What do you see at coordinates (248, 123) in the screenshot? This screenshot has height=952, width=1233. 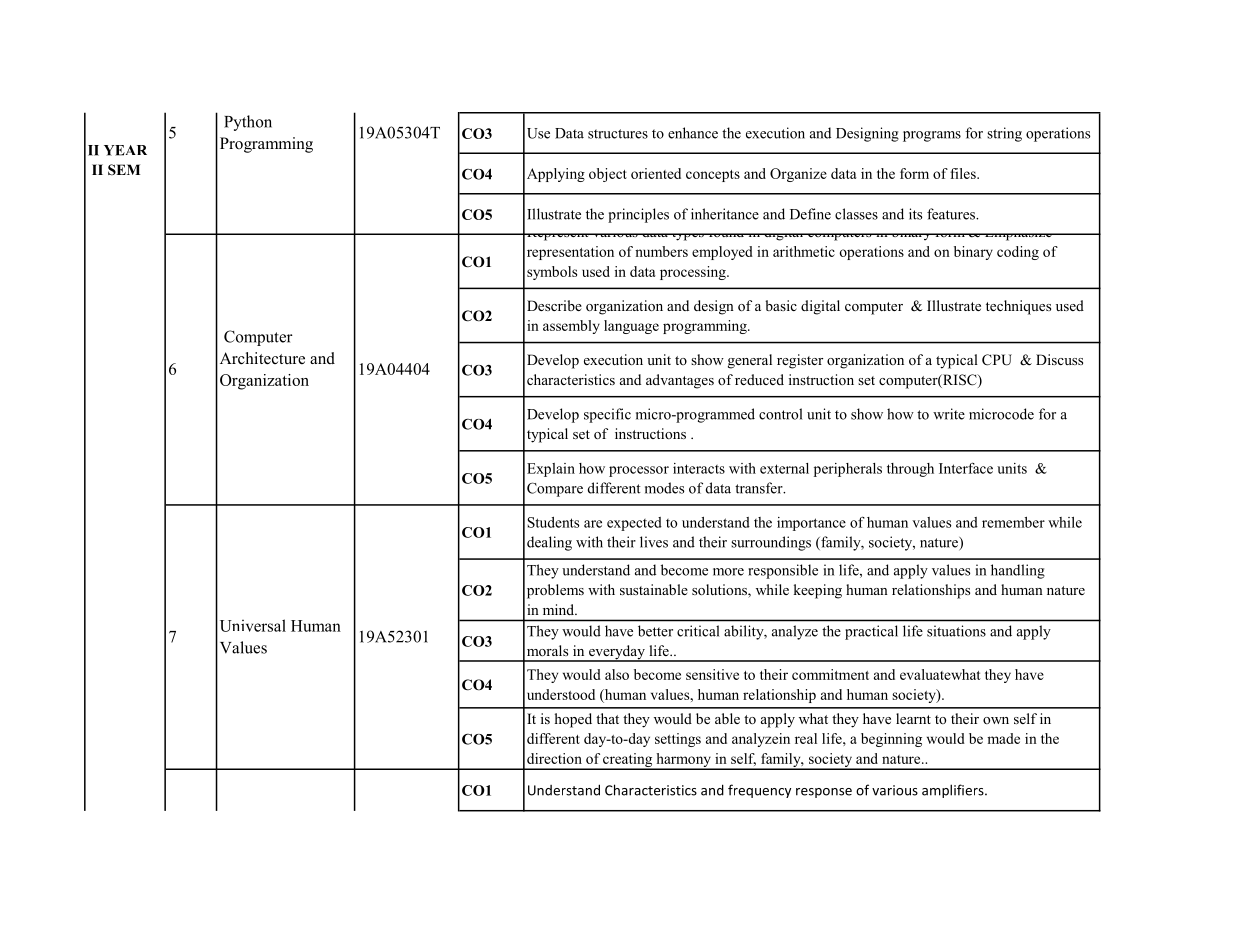 I see `Python` at bounding box center [248, 123].
